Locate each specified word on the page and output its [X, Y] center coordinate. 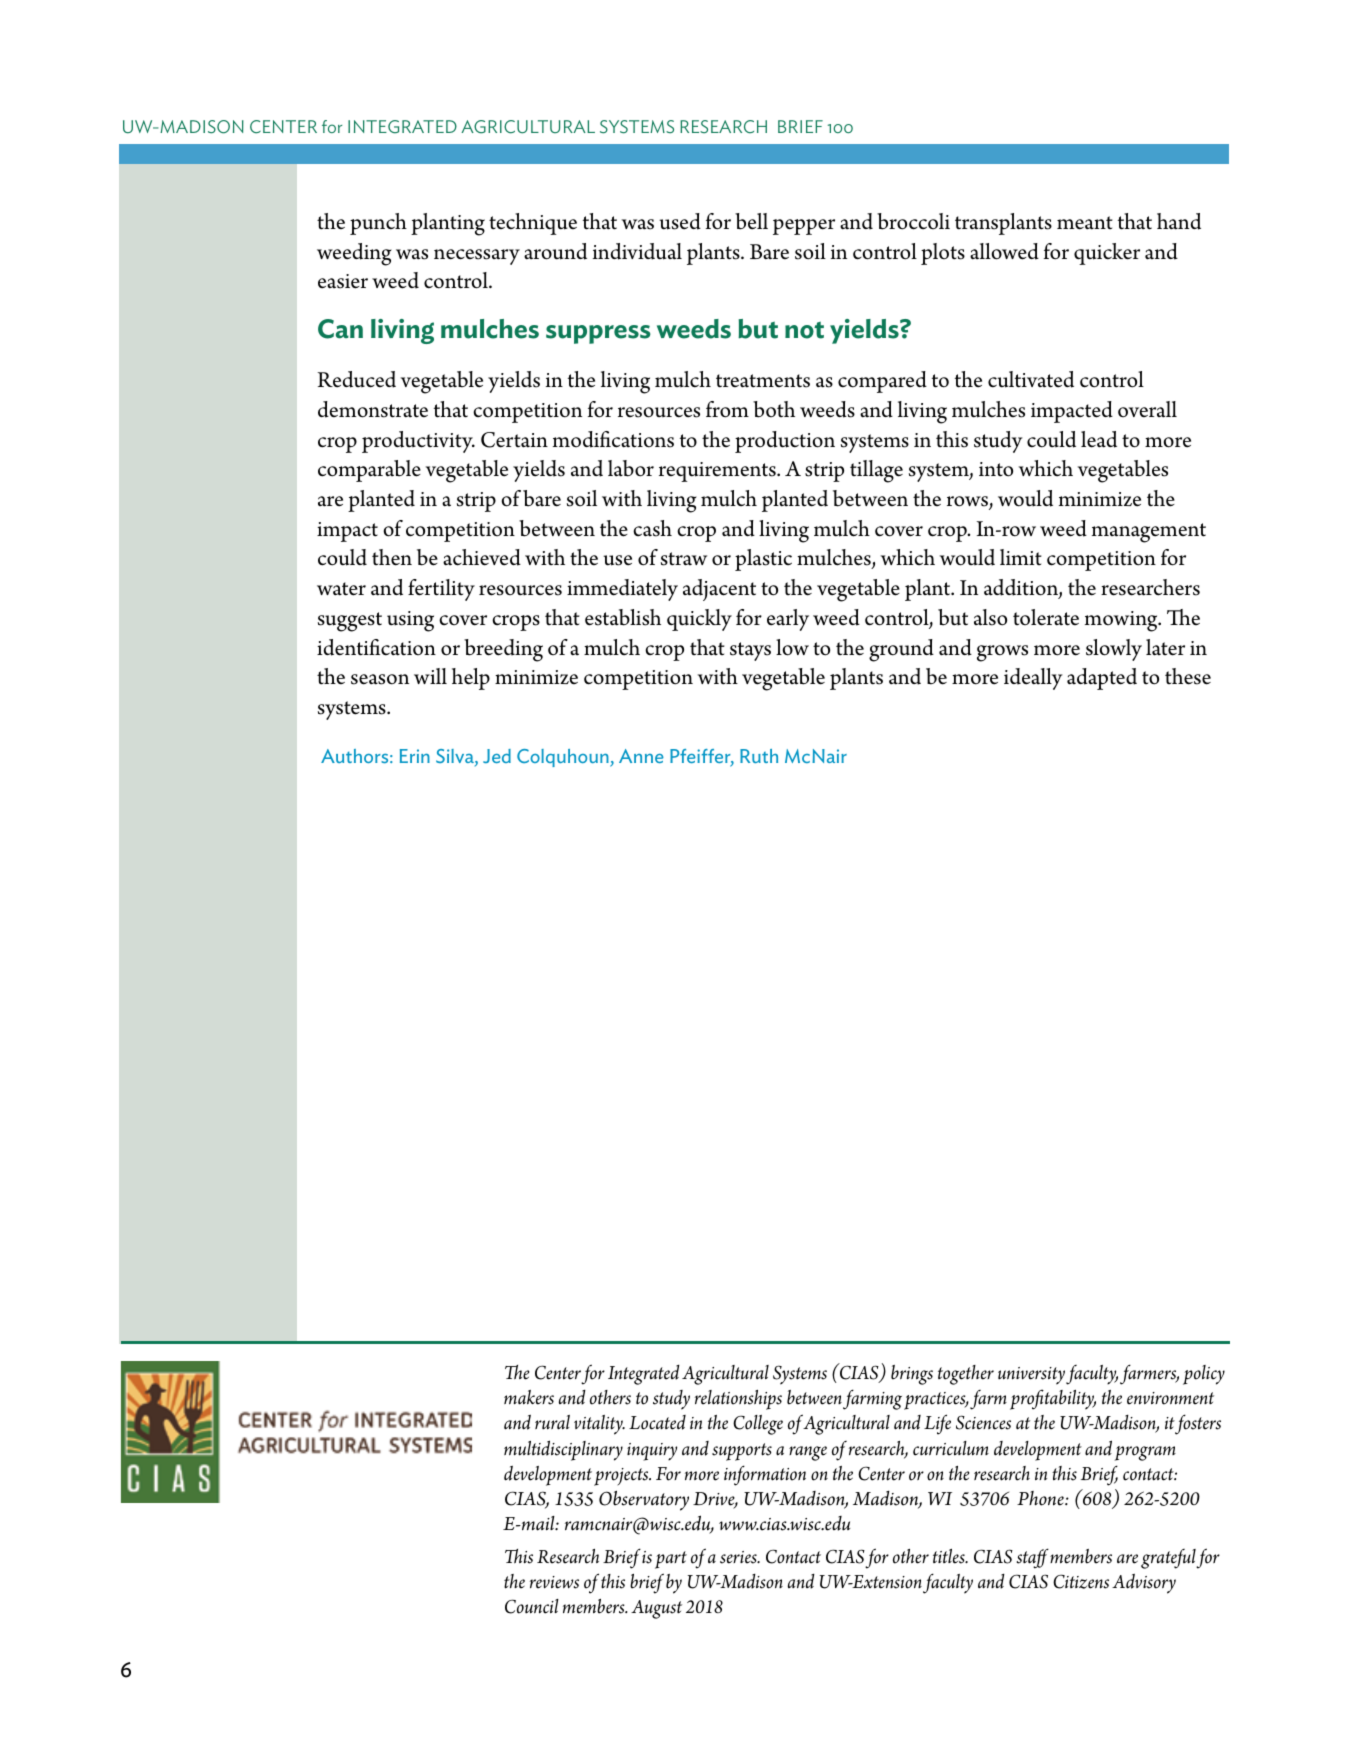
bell [751, 221]
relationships [738, 1400]
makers [529, 1397]
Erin [415, 756]
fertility [441, 590]
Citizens [1081, 1581]
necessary [477, 257]
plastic [763, 560]
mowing [1122, 621]
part [671, 1560]
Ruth [759, 756]
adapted [1102, 679]
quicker [1107, 254]
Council [532, 1606]
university [1031, 1376]
